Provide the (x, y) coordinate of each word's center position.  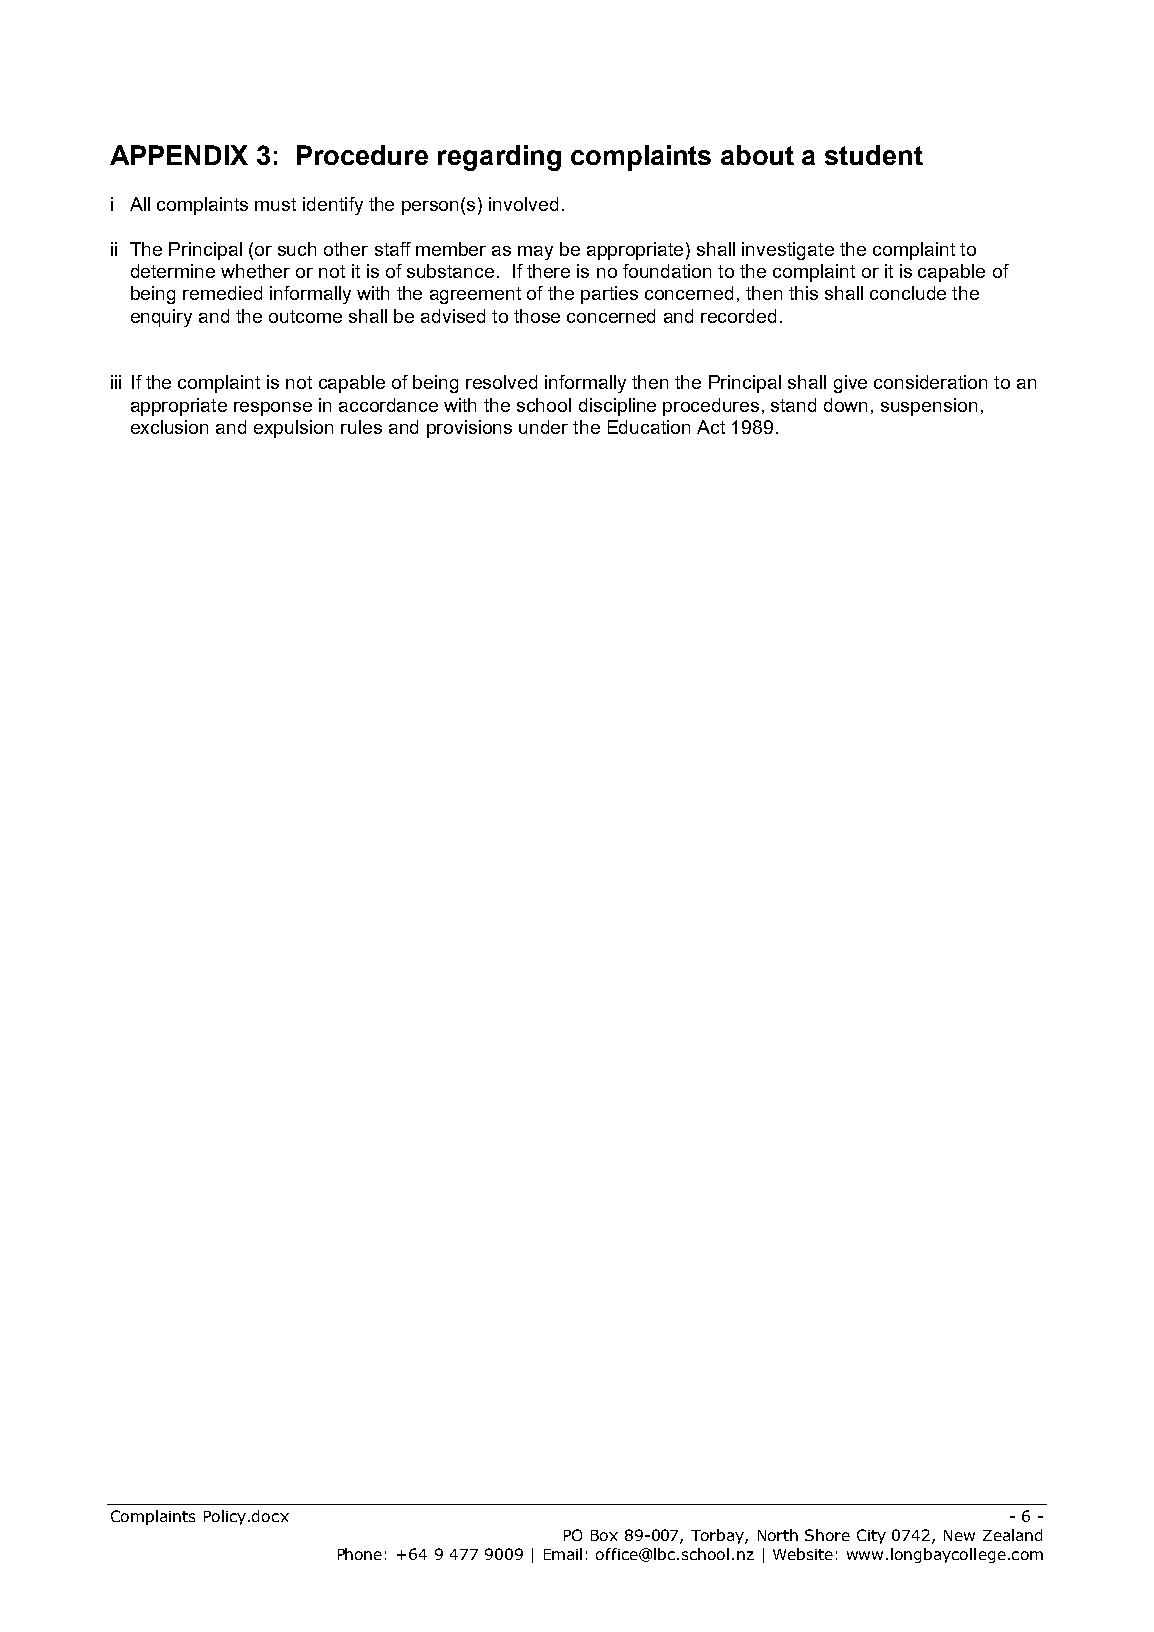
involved (523, 204)
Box (604, 1535)
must (275, 204)
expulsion (293, 429)
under (543, 427)
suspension (929, 407)
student (874, 155)
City (871, 1536)
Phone (360, 1554)
